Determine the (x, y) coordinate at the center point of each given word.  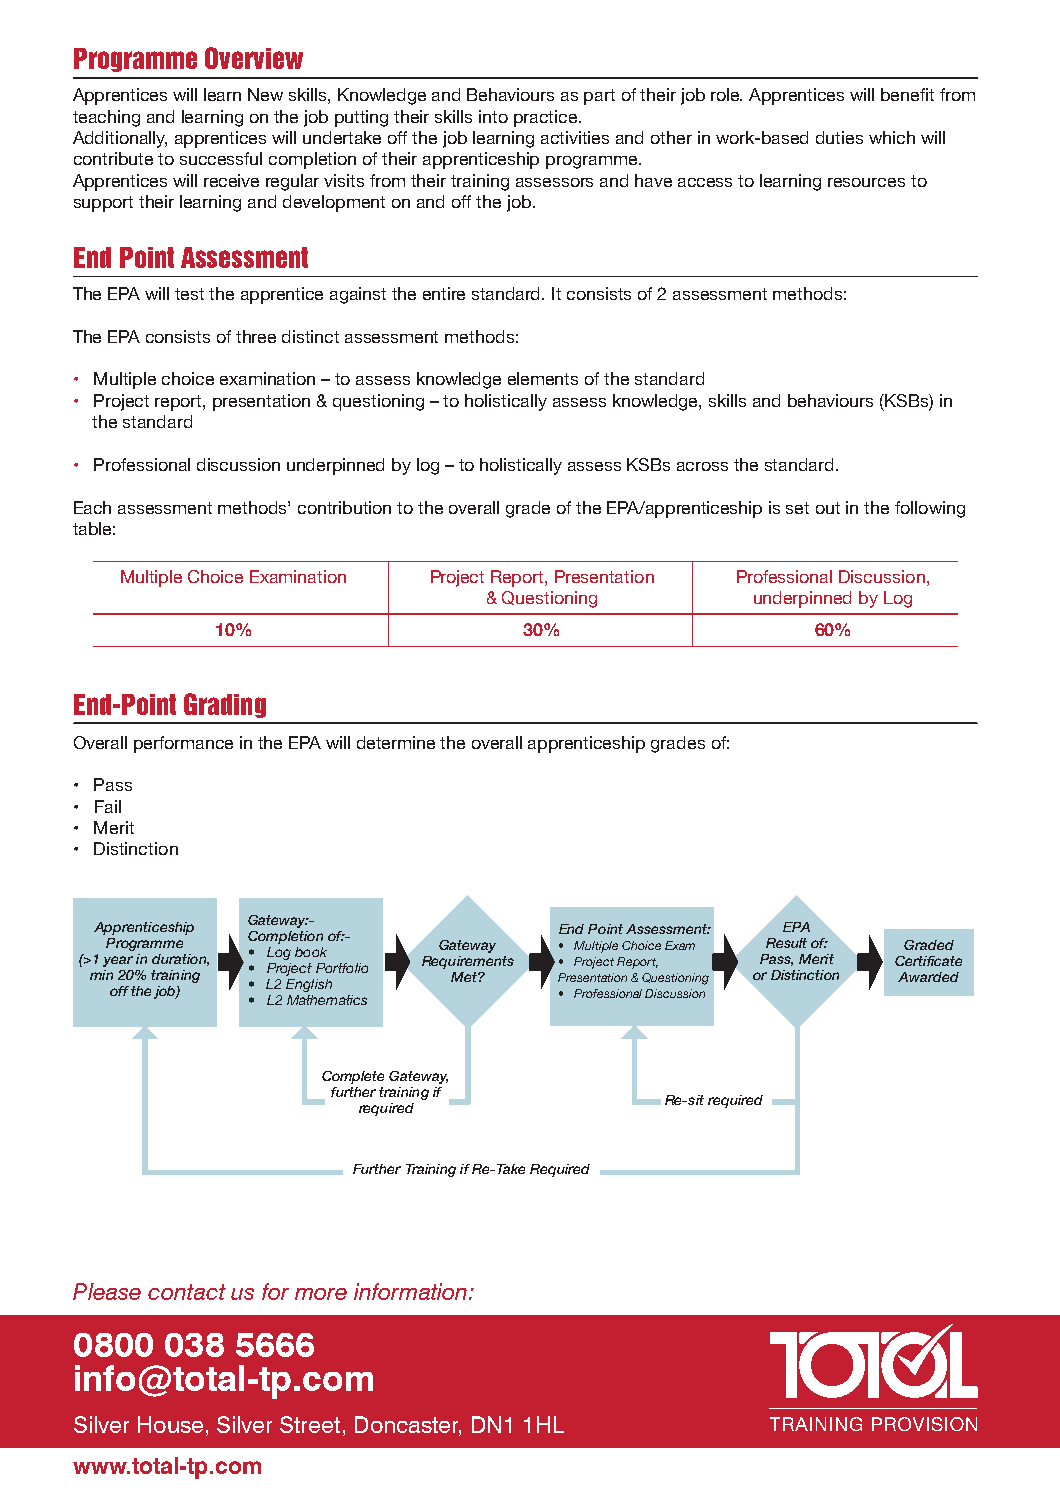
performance (183, 744)
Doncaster (408, 1426)
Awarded (928, 977)
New (265, 94)
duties (839, 137)
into (493, 116)
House (170, 1424)
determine (396, 742)
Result (786, 943)
